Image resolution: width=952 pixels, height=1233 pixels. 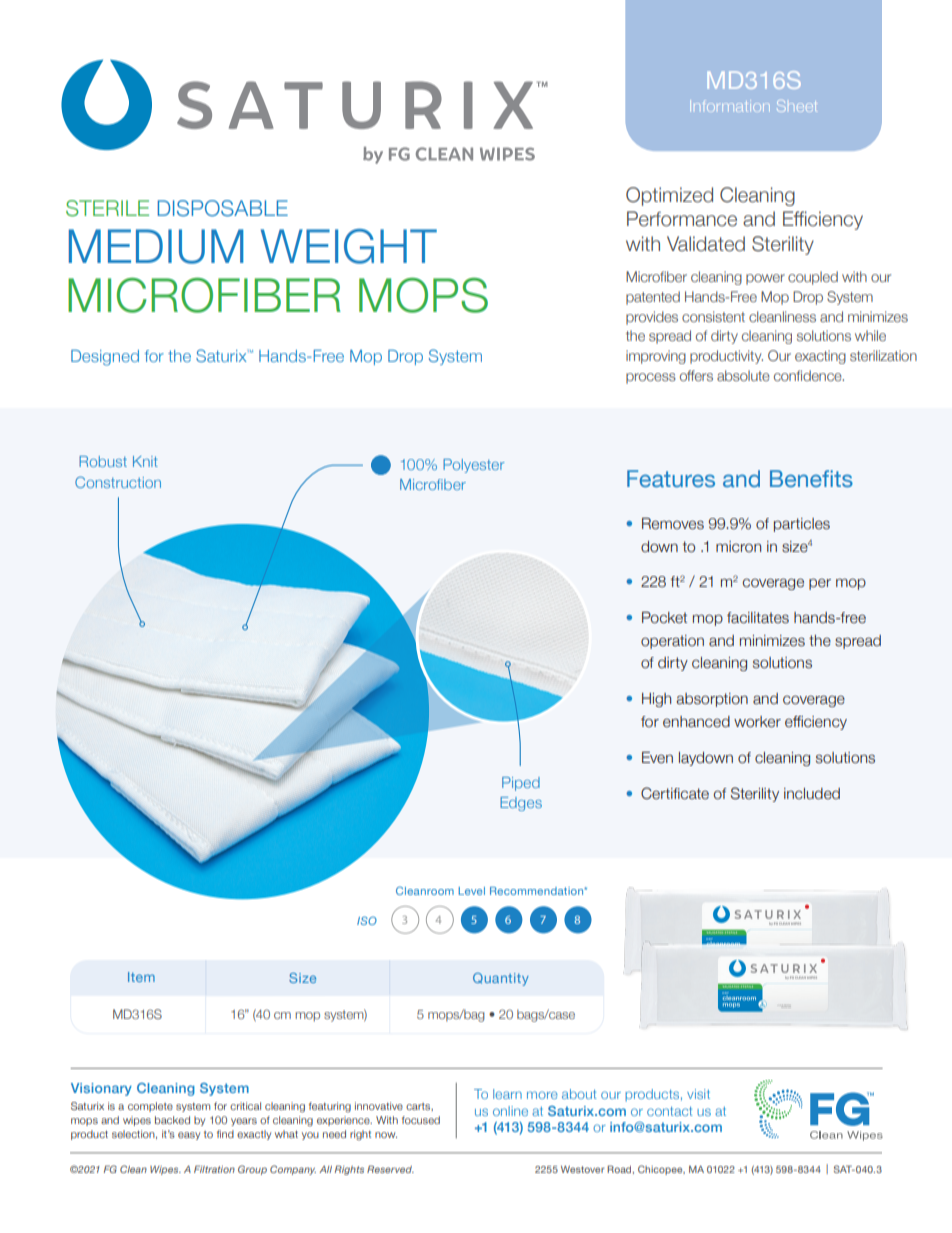 What do you see at coordinates (223, 208) in the screenshot?
I see `DISPOSABLE` at bounding box center [223, 208].
